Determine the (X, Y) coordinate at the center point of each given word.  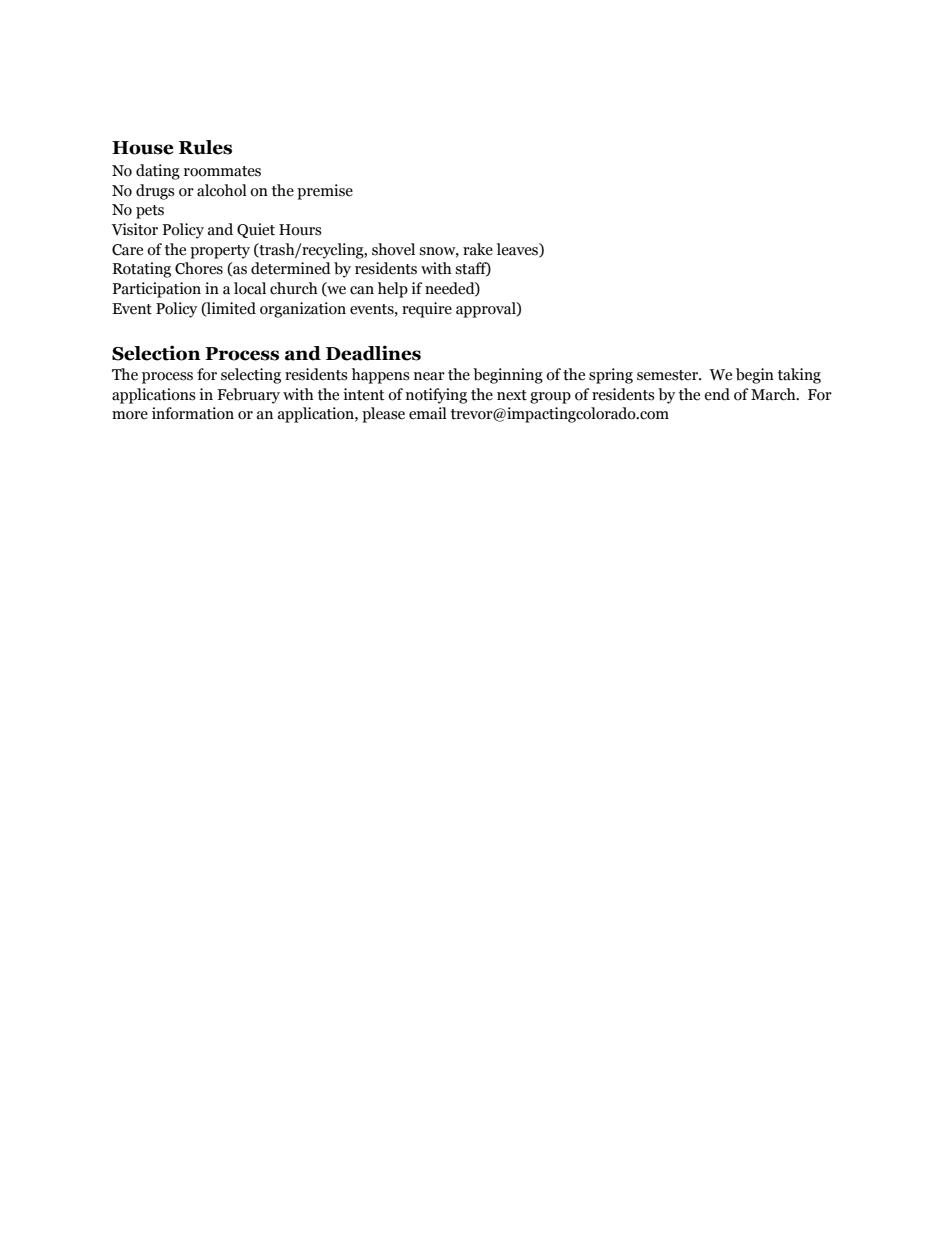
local (250, 288)
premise (325, 192)
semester (669, 375)
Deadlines (373, 353)
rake (478, 249)
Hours (300, 230)
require (427, 310)
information (193, 413)
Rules (205, 147)
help (393, 290)
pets (150, 212)
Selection (156, 353)
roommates (222, 171)
